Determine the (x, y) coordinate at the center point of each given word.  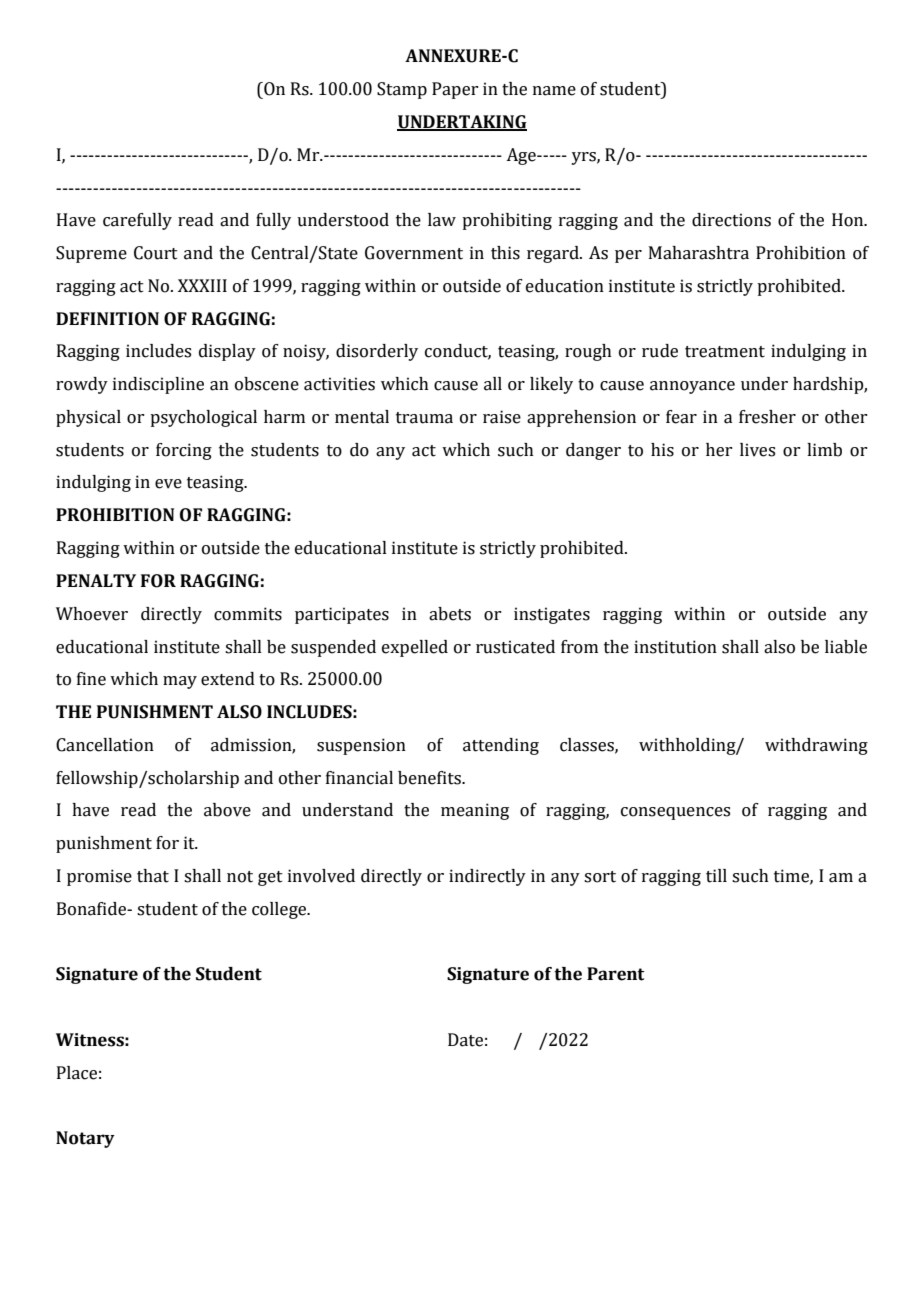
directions (731, 220)
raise (502, 417)
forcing (184, 451)
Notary (85, 1139)
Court (156, 253)
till (716, 876)
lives (757, 450)
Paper (455, 90)
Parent (615, 974)
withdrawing (816, 746)
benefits (430, 778)
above (227, 810)
